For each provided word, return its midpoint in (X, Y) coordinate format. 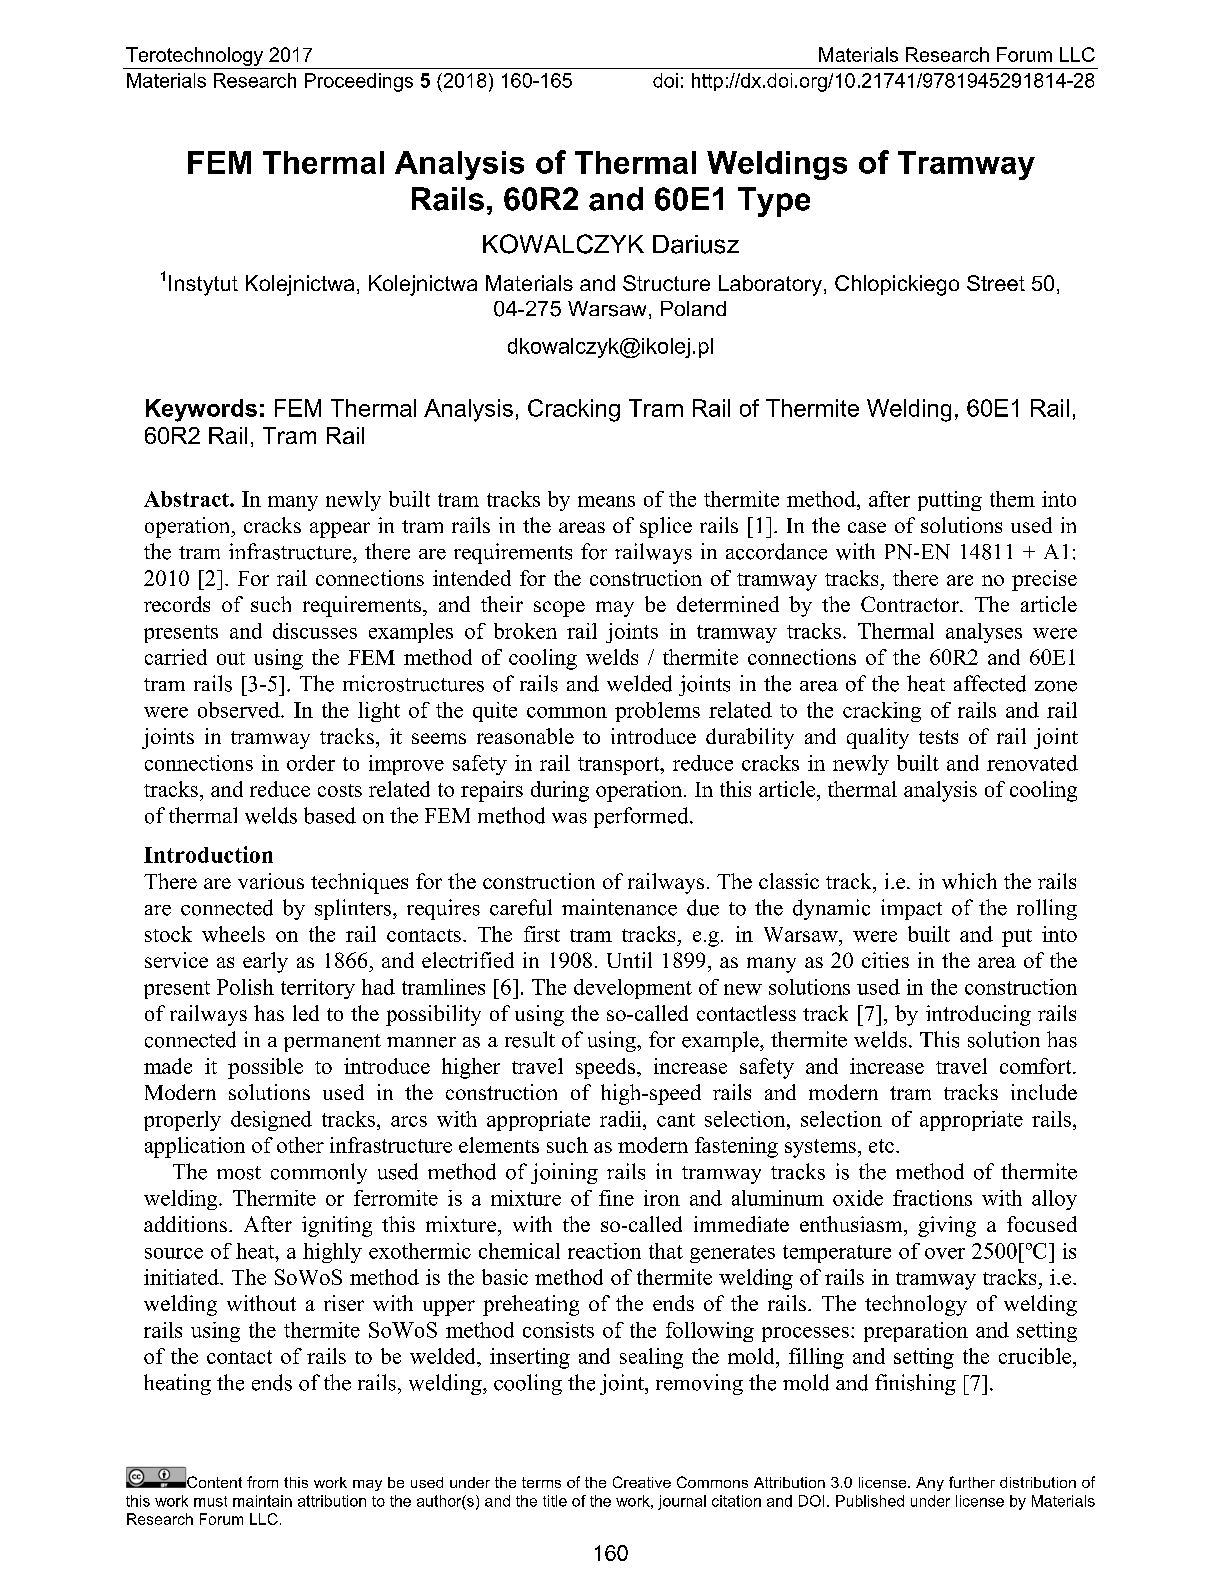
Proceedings (359, 82)
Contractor (911, 604)
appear (340, 530)
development (633, 989)
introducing (978, 1015)
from (262, 1482)
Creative (642, 1482)
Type (774, 202)
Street (996, 283)
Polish (245, 987)
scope (559, 609)
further (972, 1482)
